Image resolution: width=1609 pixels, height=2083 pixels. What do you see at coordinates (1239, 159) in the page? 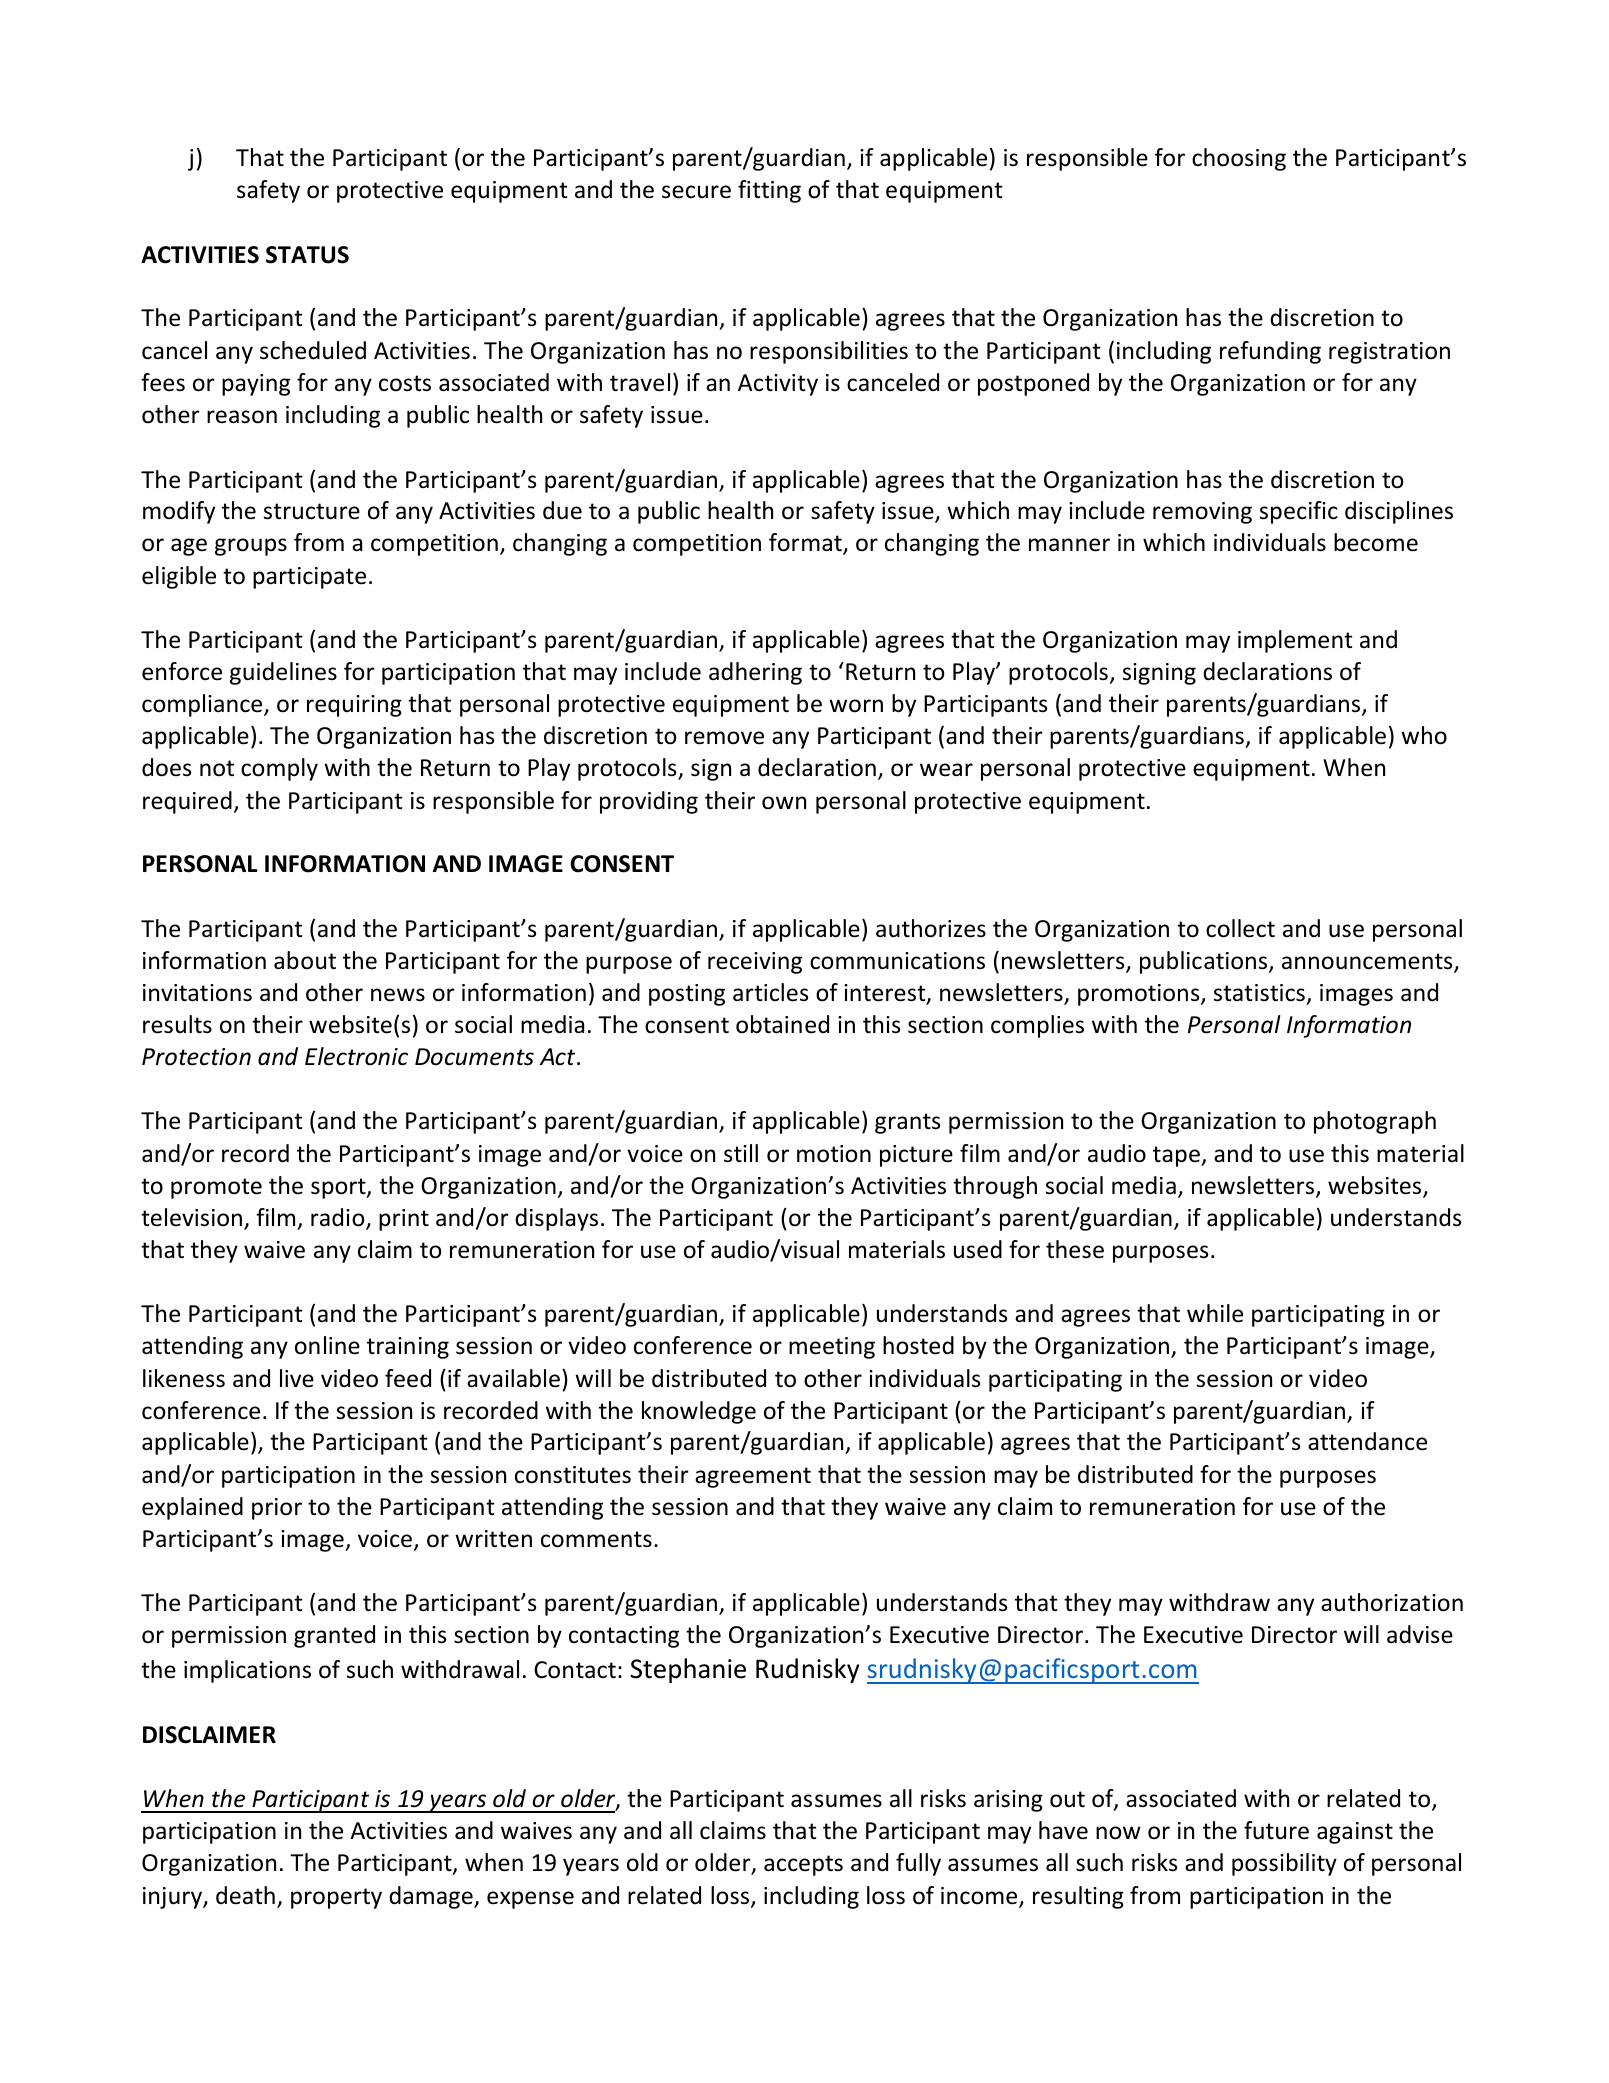
I see `choosing` at bounding box center [1239, 159].
